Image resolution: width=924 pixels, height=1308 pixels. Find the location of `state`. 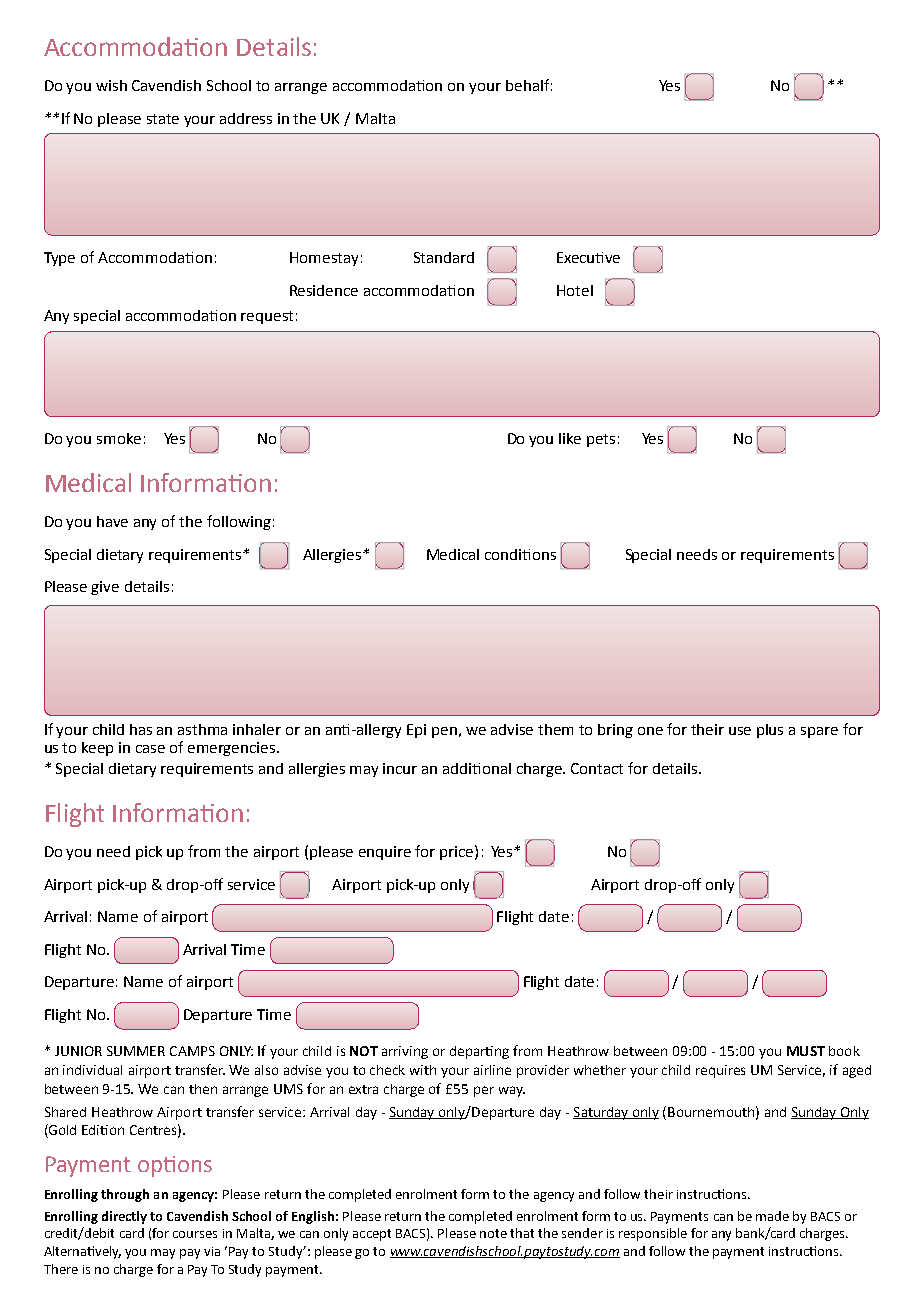

state is located at coordinates (163, 119).
